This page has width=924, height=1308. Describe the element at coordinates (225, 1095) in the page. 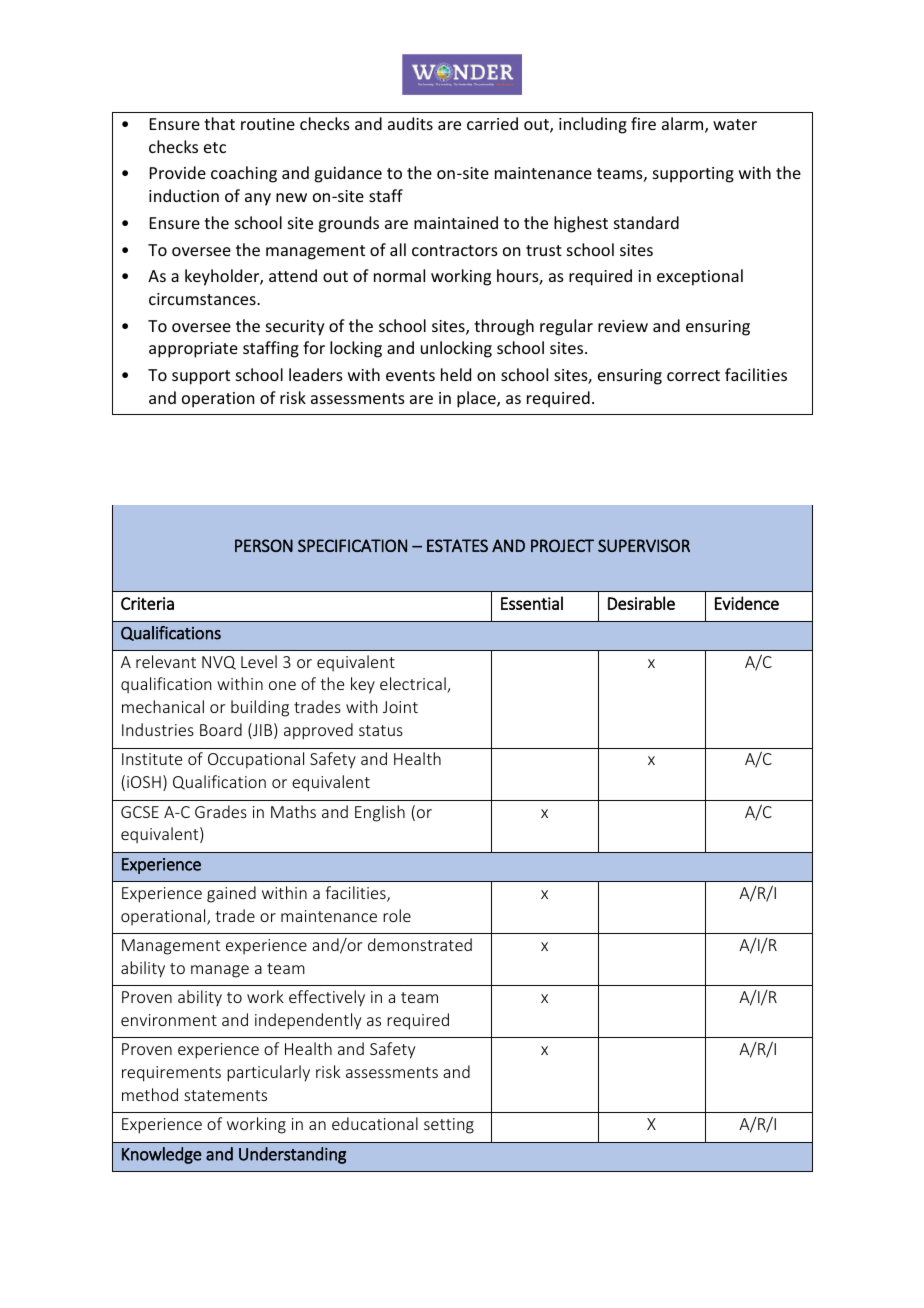

I see `statements` at that location.
